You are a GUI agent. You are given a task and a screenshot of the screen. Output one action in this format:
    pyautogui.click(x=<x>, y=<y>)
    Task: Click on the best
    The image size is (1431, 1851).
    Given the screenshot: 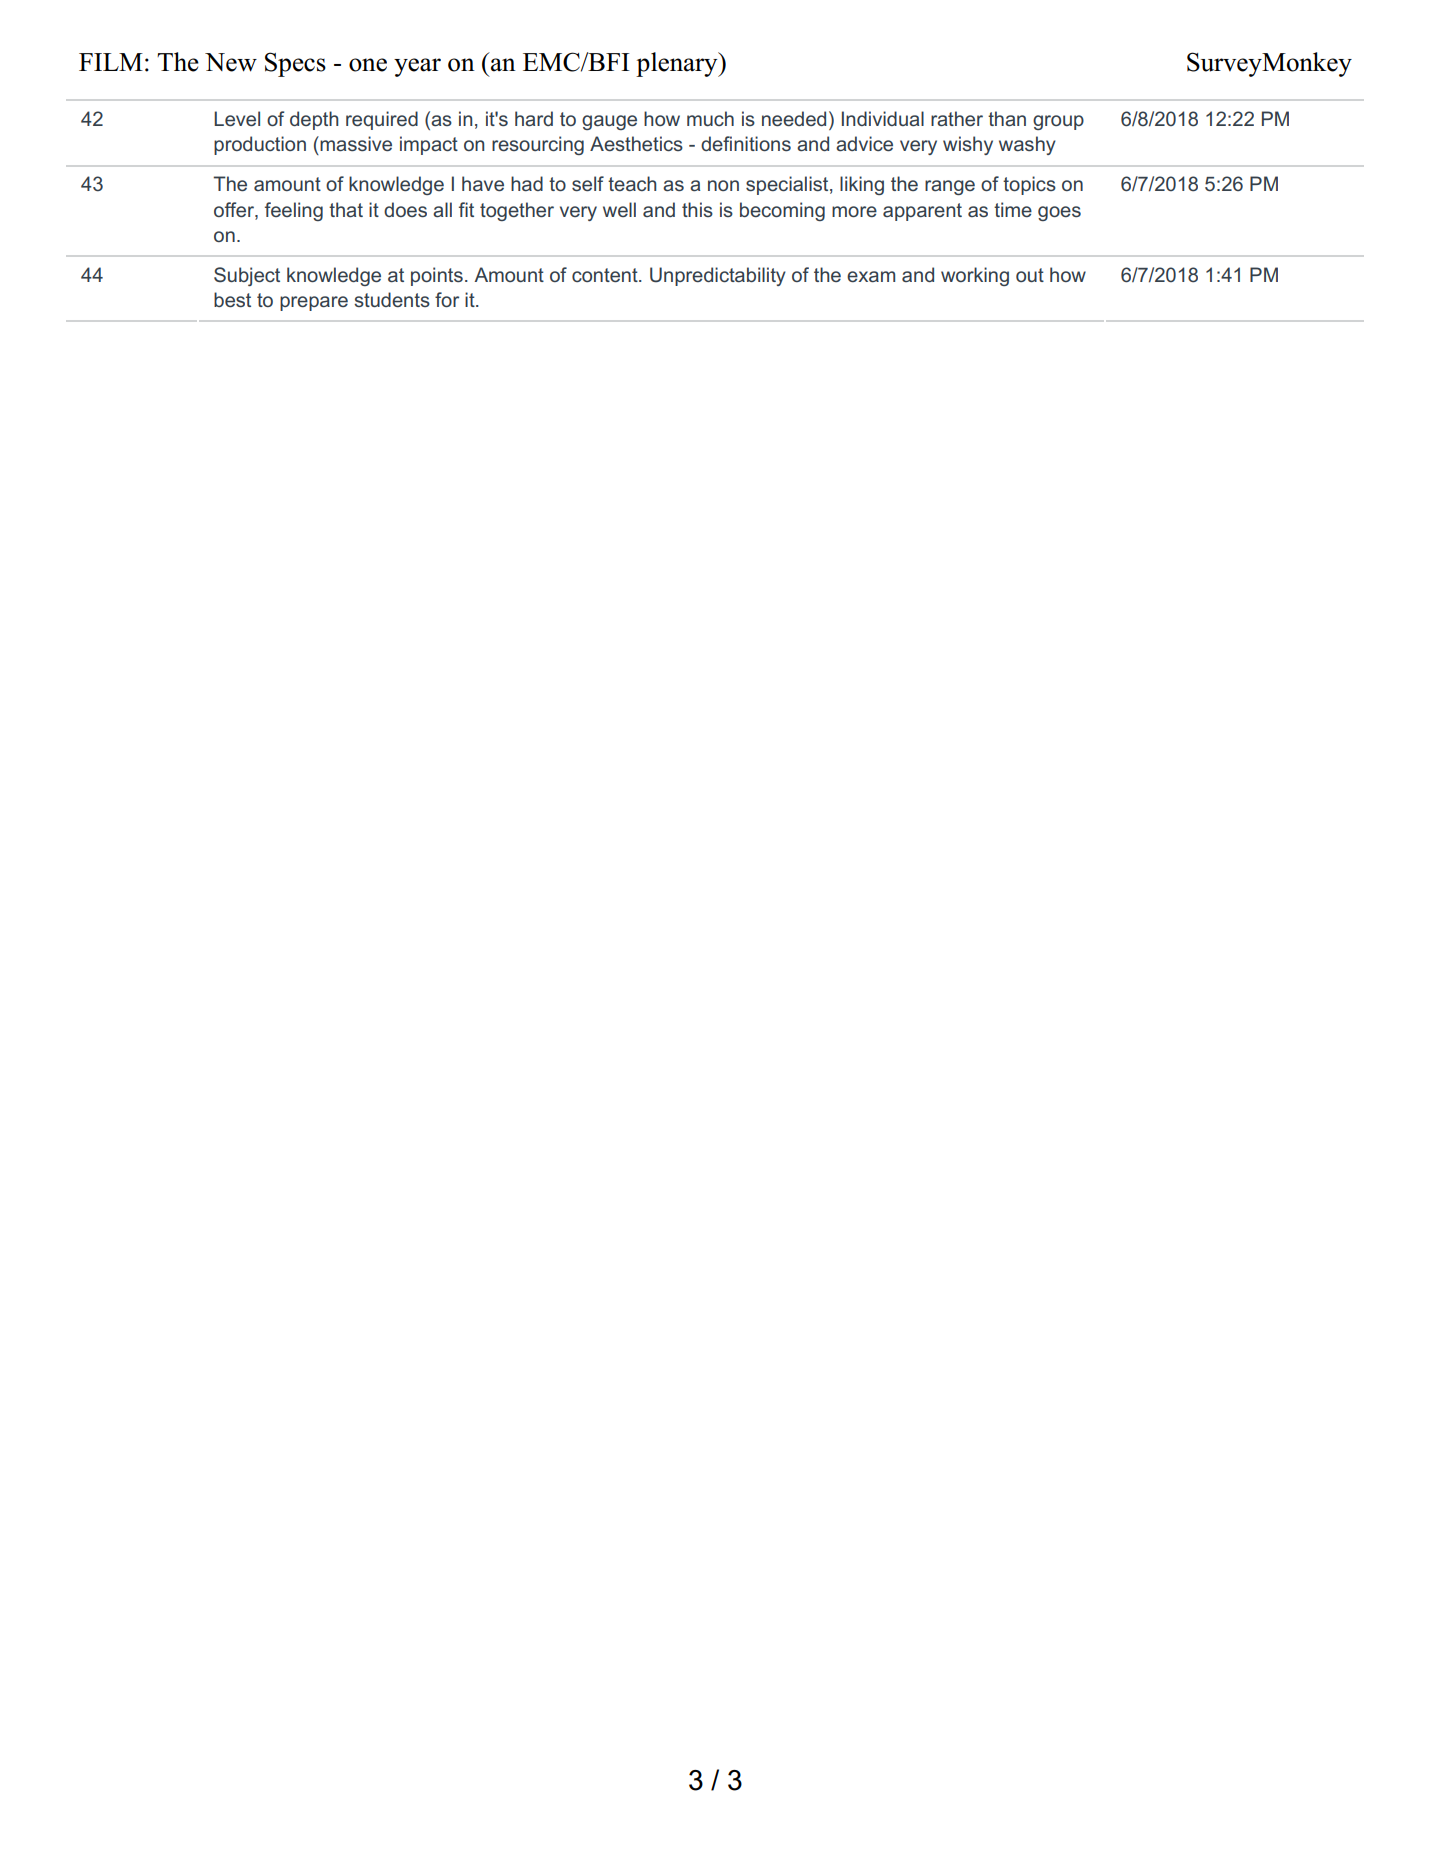 What is the action you would take?
    pyautogui.click(x=232, y=299)
